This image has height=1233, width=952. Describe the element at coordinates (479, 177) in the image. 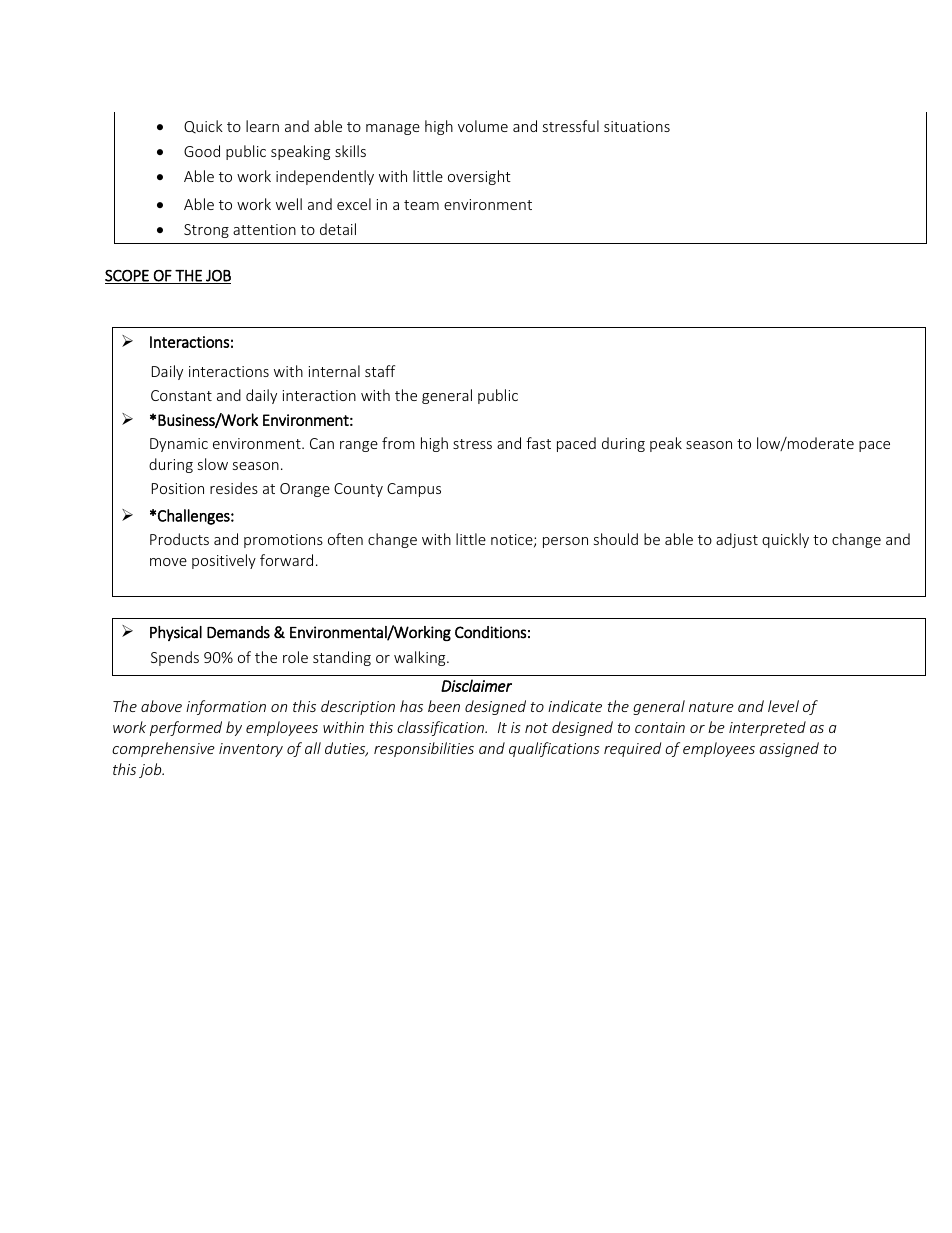

I see `oversight` at that location.
